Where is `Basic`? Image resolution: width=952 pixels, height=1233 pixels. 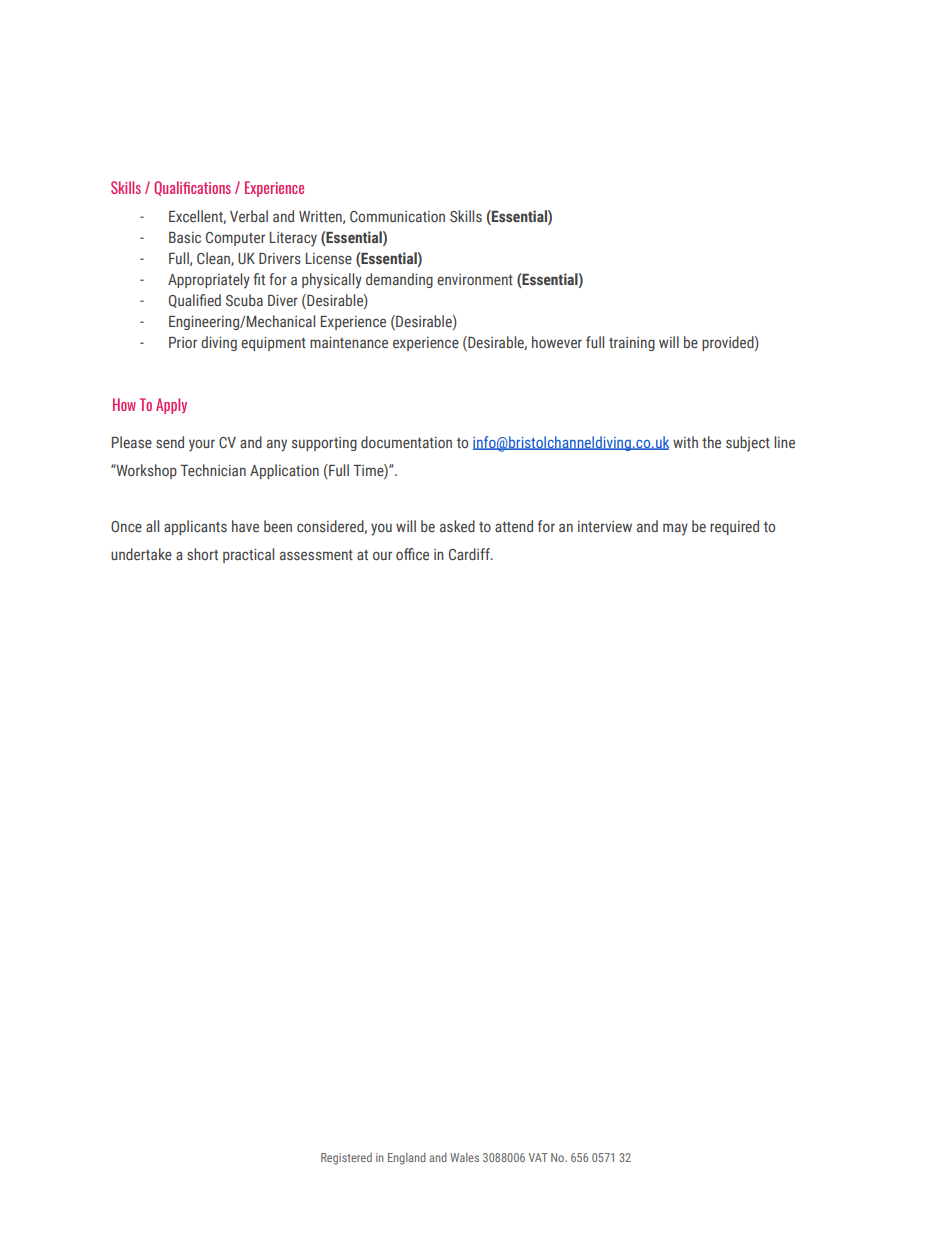
Basic is located at coordinates (185, 237).
